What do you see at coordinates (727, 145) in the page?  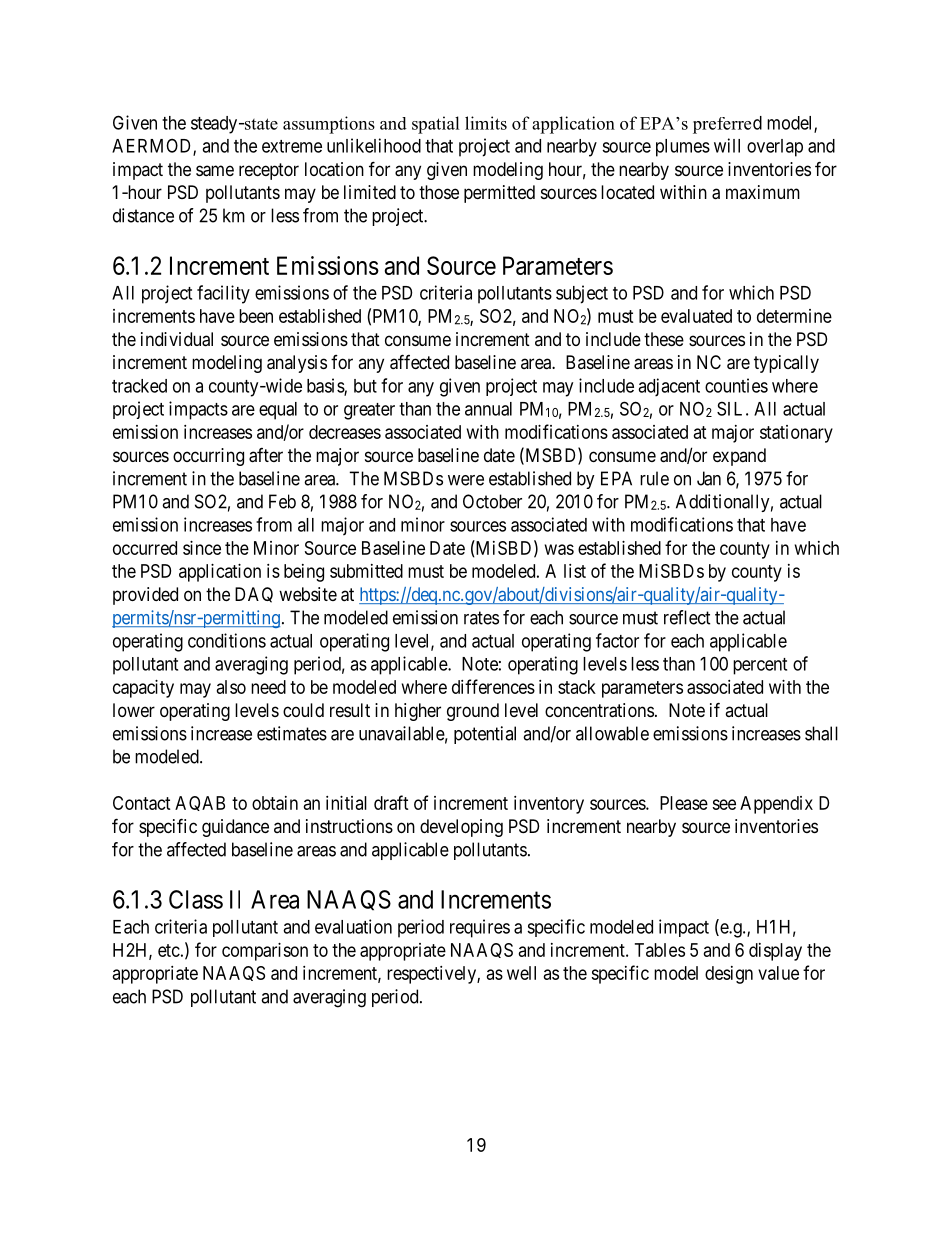 I see `will` at bounding box center [727, 145].
